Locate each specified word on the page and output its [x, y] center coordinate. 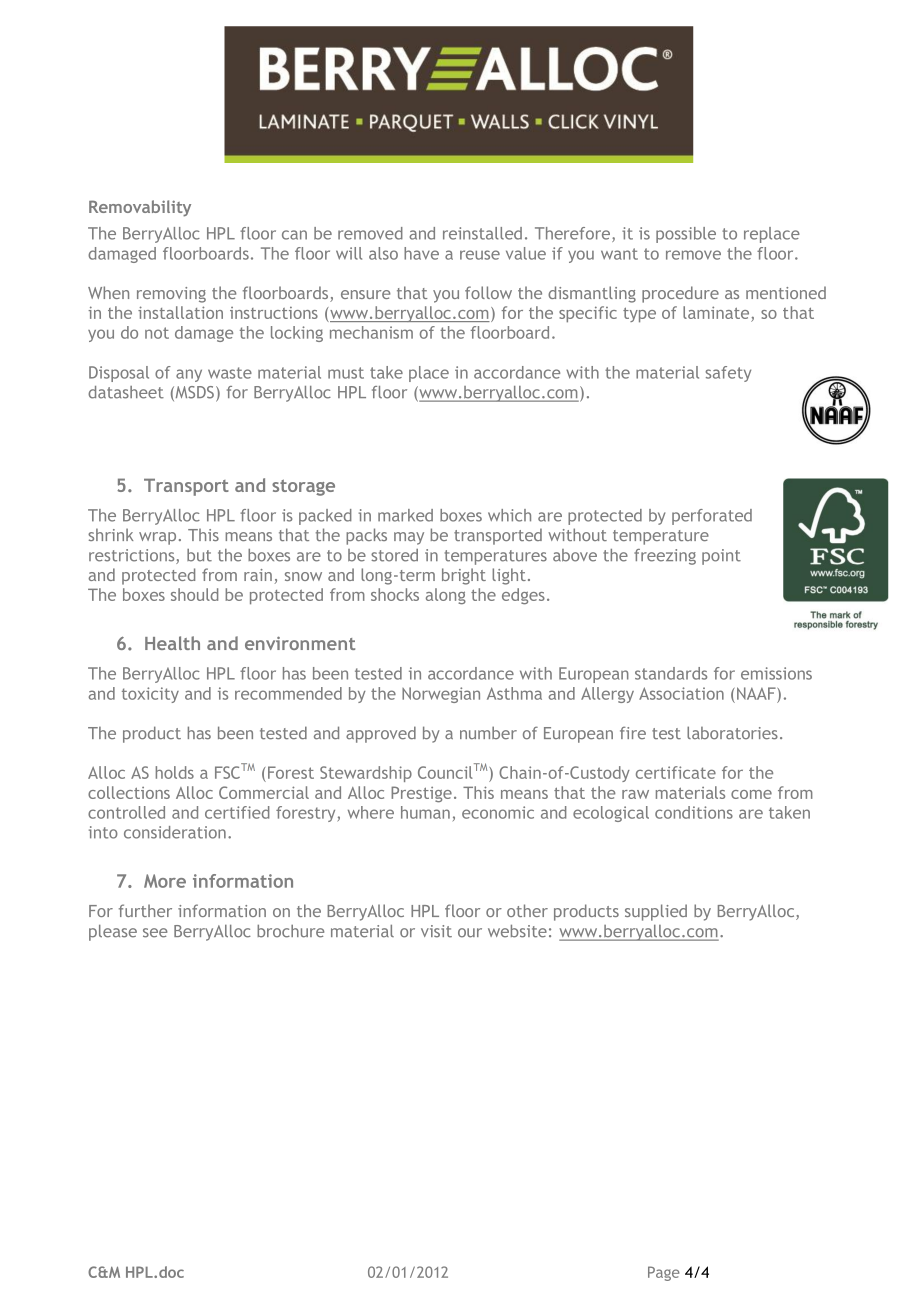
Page [664, 1273]
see [155, 933]
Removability [140, 208]
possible [686, 235]
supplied [656, 912]
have [421, 253]
